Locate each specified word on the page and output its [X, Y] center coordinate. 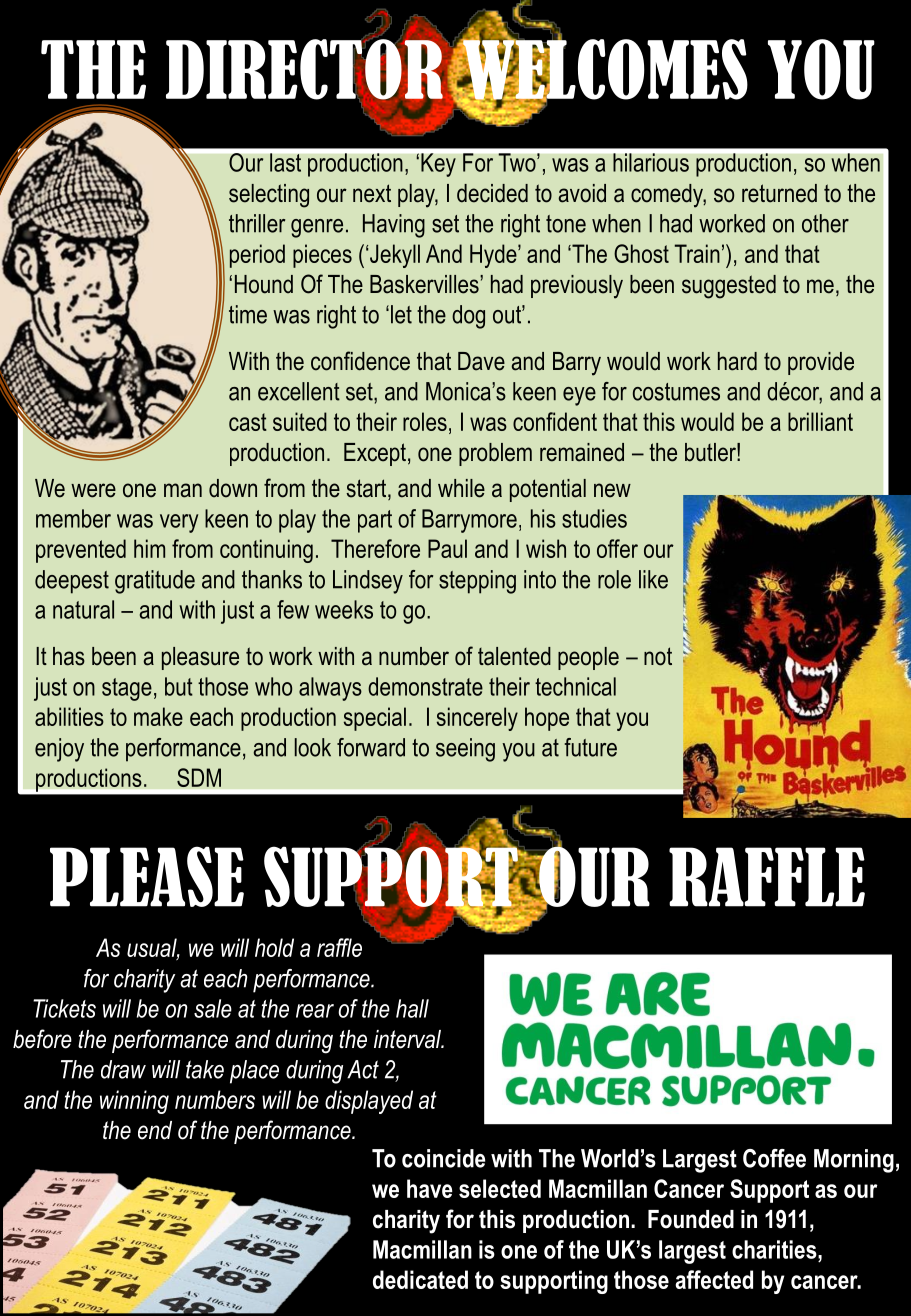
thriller [257, 223]
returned [779, 193]
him [149, 548]
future [590, 747]
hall [412, 1008]
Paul [447, 548]
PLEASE [147, 876]
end [155, 1130]
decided [492, 193]
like [653, 579]
